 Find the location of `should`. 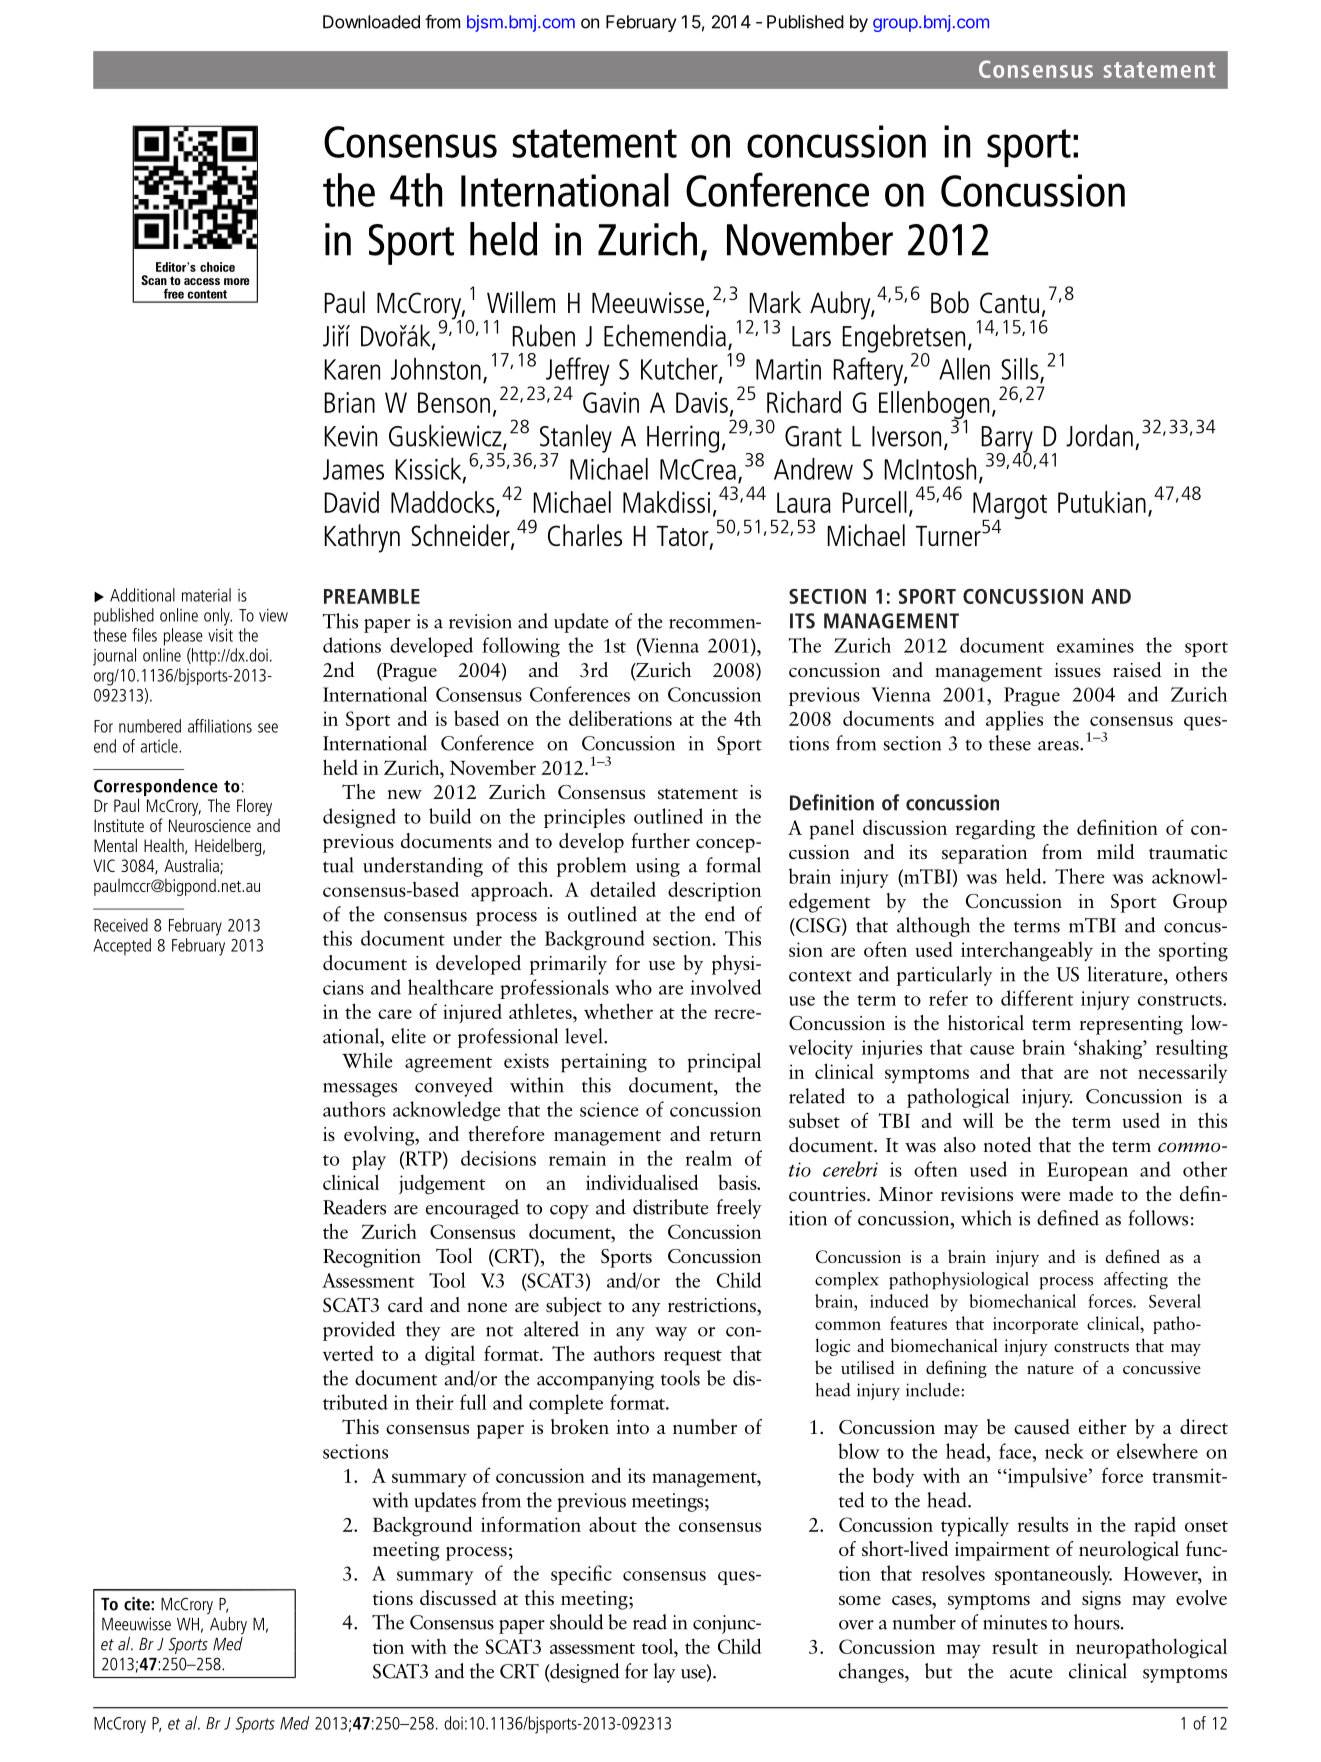

should is located at coordinates (576, 1622).
